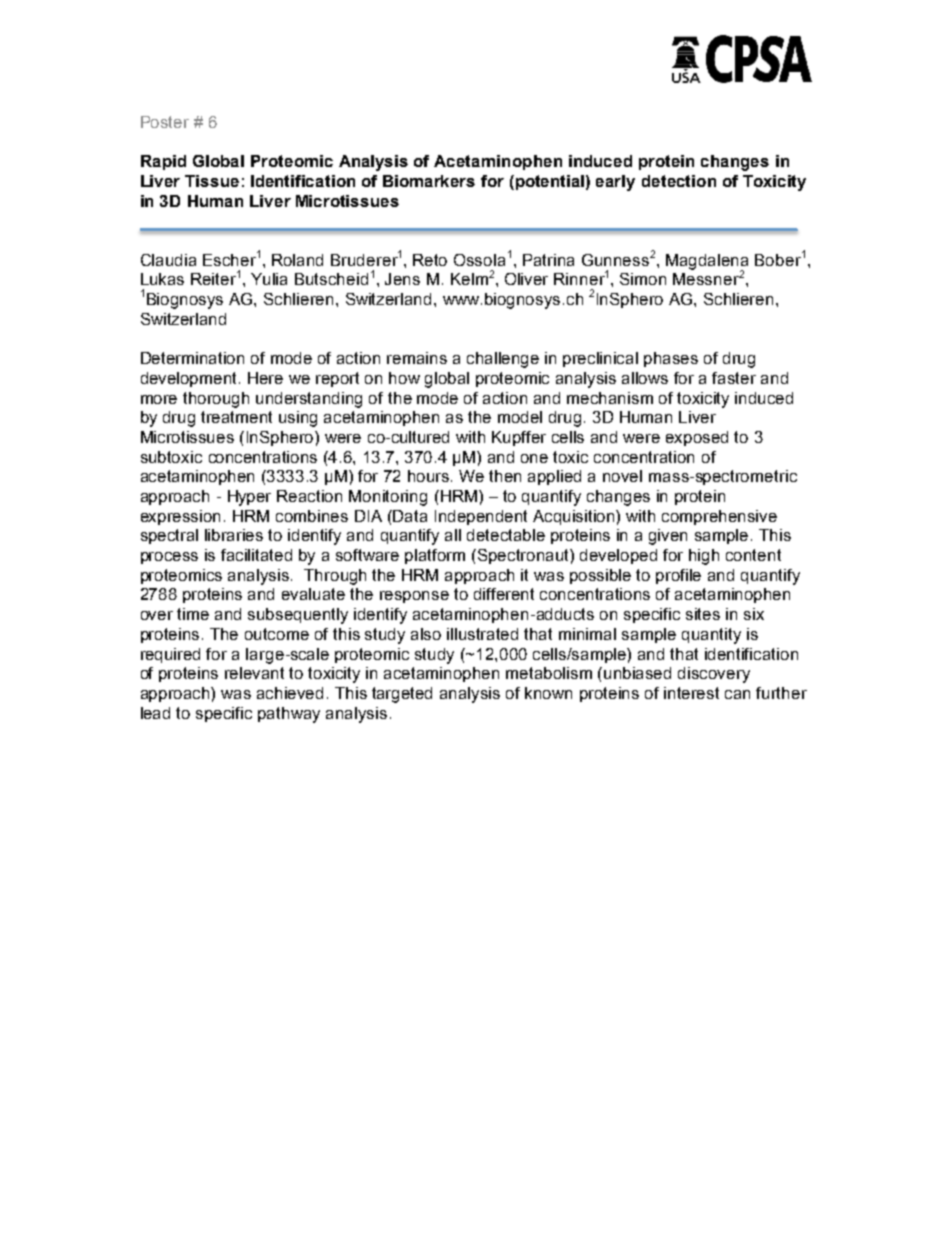 This screenshot has width=952, height=1233. What do you see at coordinates (165, 122) in the screenshot?
I see `Poster` at bounding box center [165, 122].
